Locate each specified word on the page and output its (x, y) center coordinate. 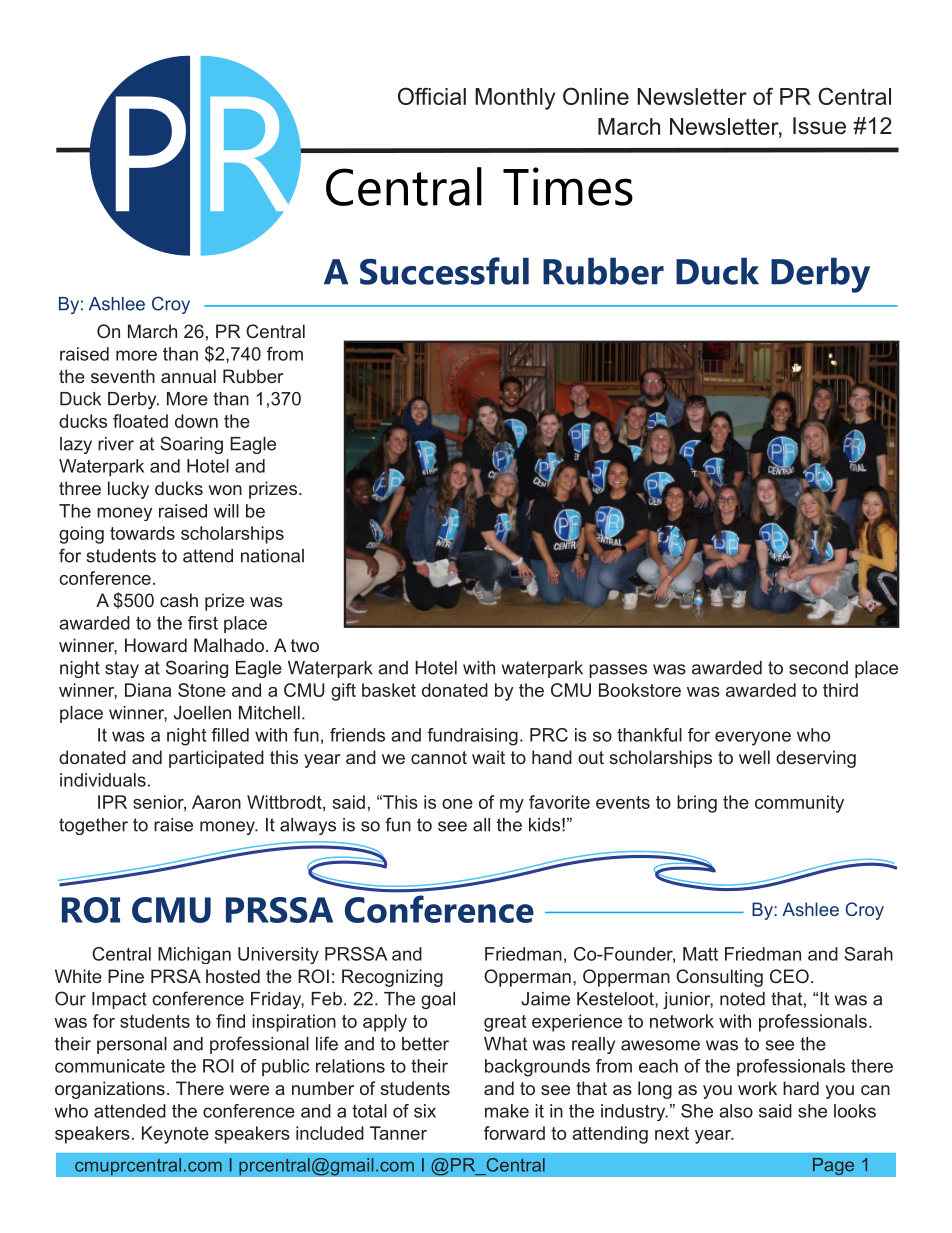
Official (432, 96)
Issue (819, 126)
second (818, 668)
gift (343, 692)
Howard (156, 645)
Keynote (175, 1135)
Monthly (515, 99)
